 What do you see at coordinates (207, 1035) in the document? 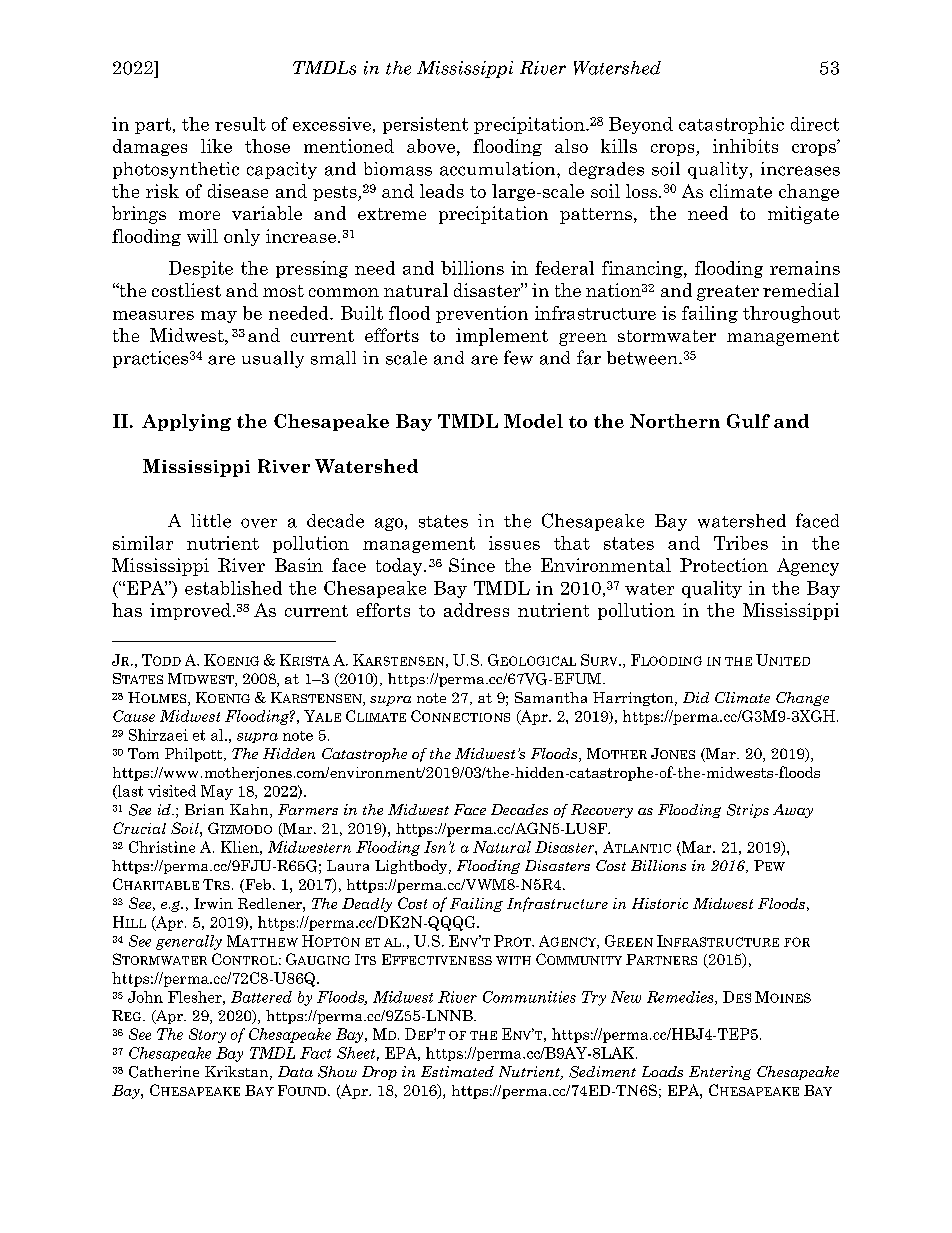
I see `Story` at bounding box center [207, 1035].
